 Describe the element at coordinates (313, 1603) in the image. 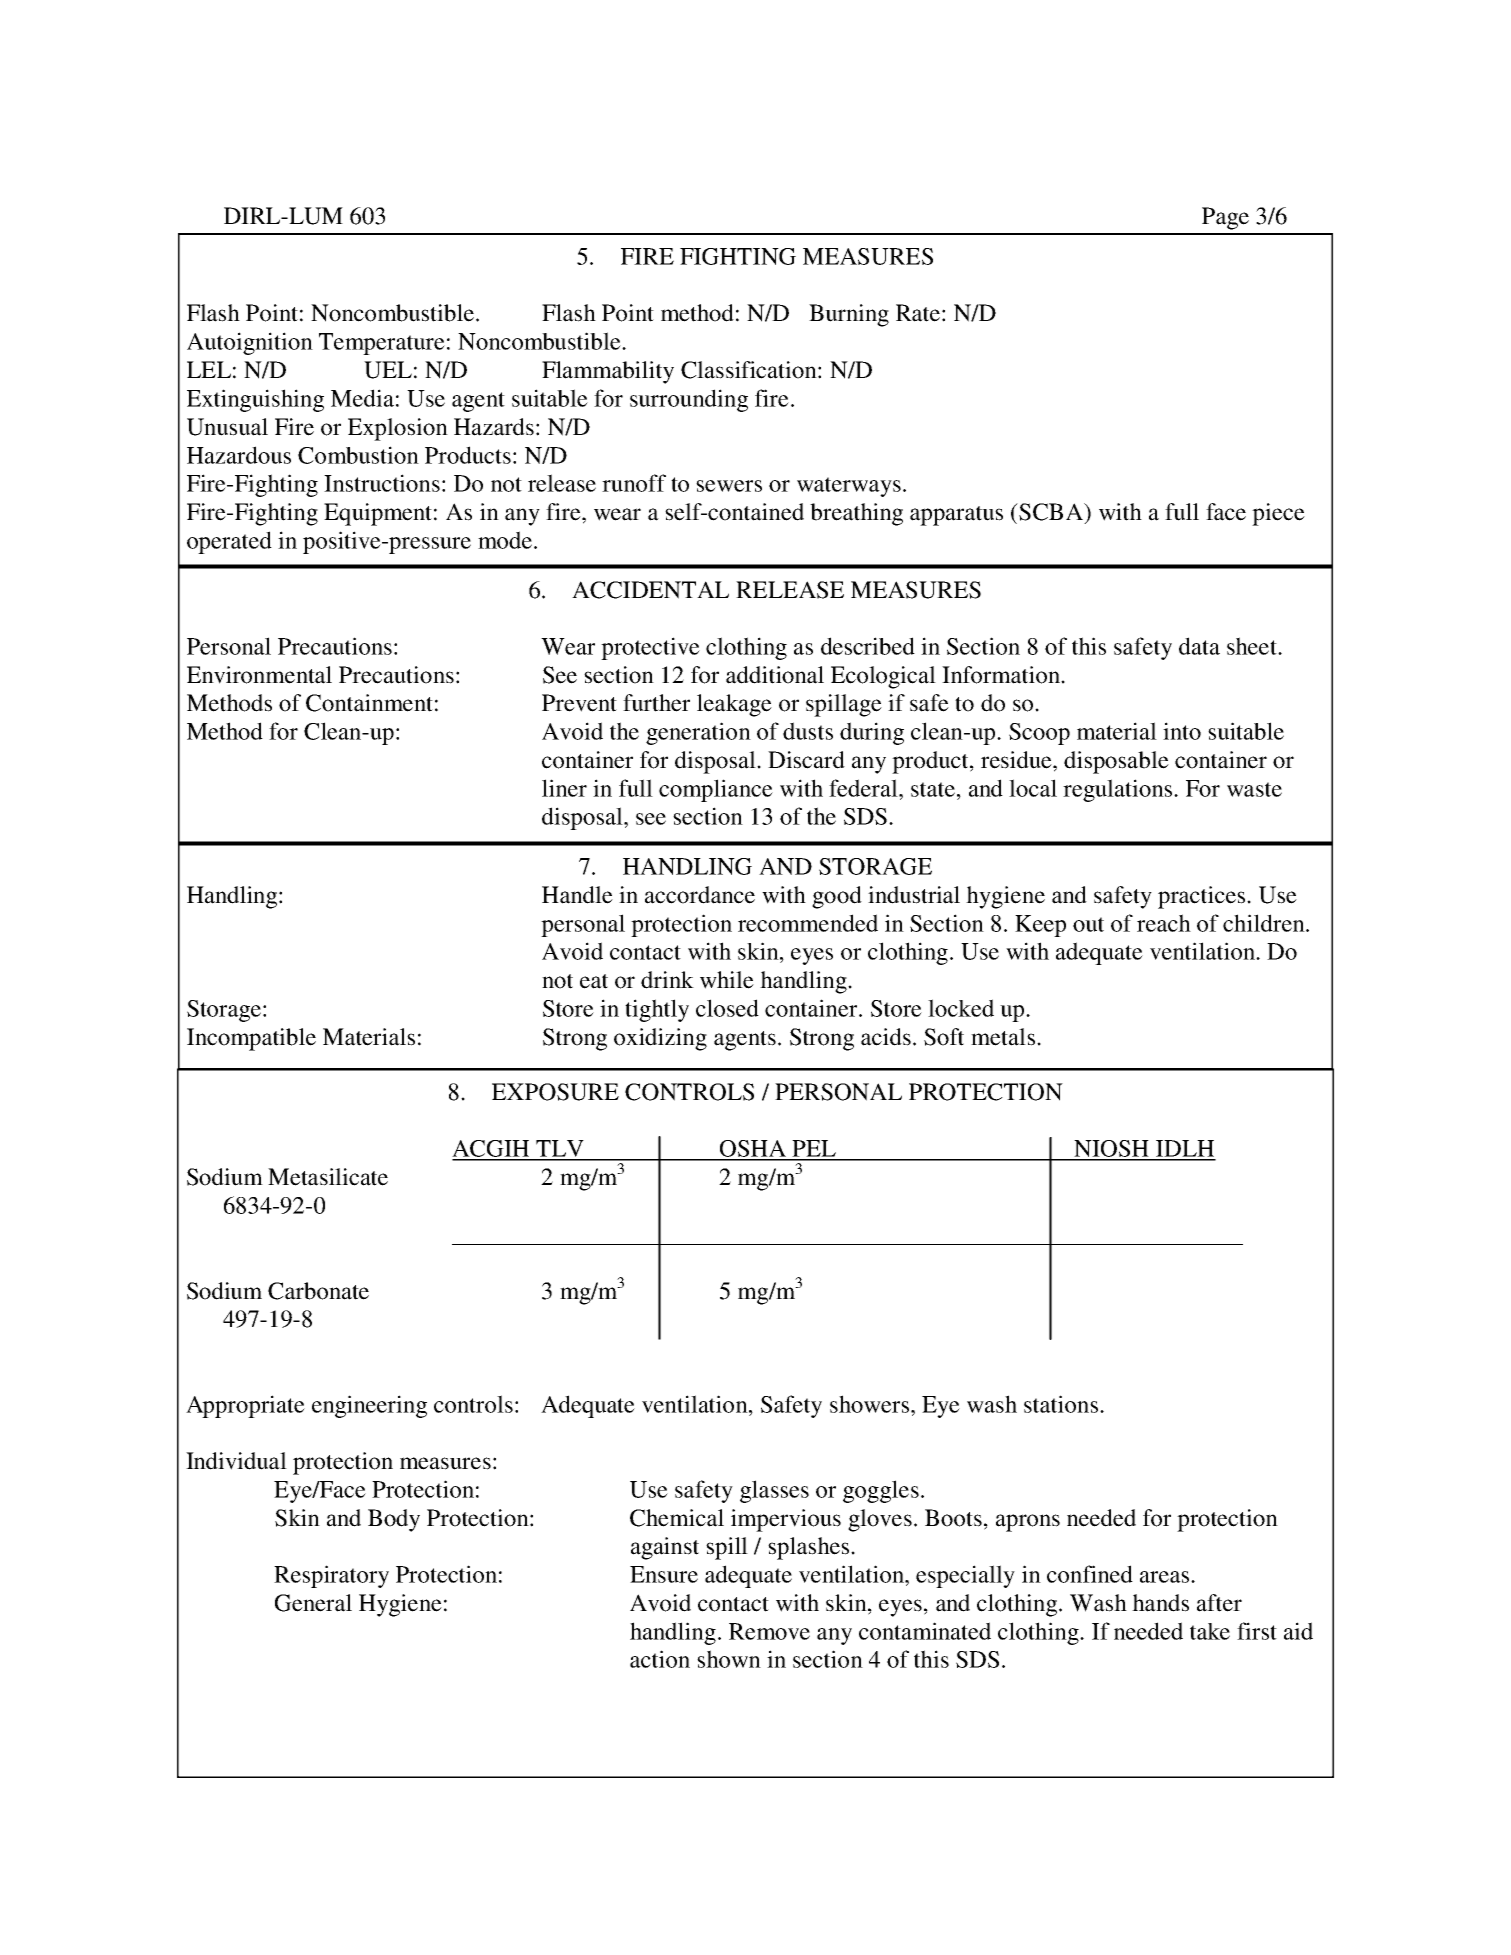

I see `General` at that location.
